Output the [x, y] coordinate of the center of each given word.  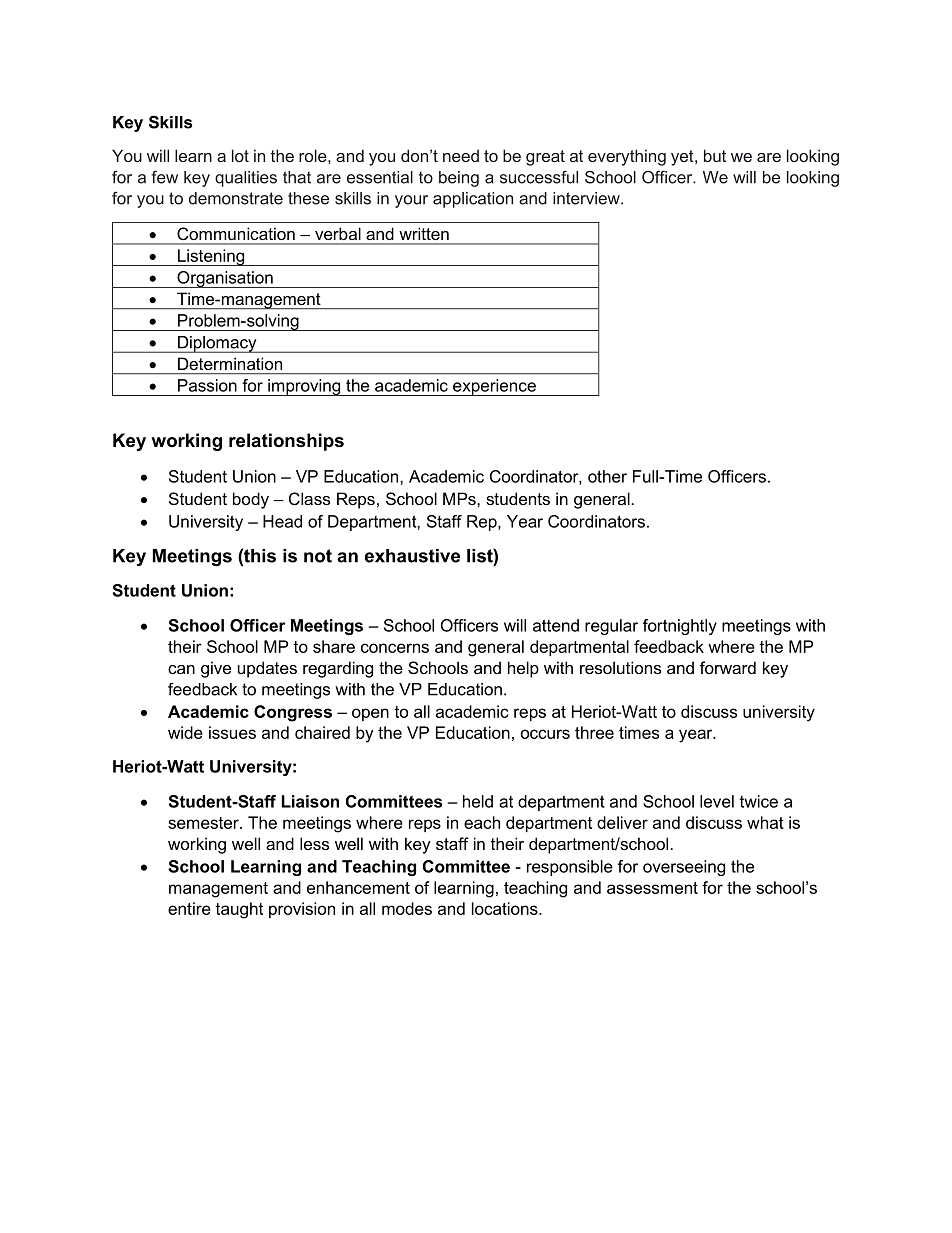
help [523, 669]
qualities [246, 179]
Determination [230, 363]
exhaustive [412, 556]
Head [282, 521]
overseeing [684, 868]
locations [506, 908]
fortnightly [680, 627]
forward [728, 667]
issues [232, 732]
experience [494, 387]
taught [239, 910]
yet [683, 158]
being [459, 179]
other [607, 476]
